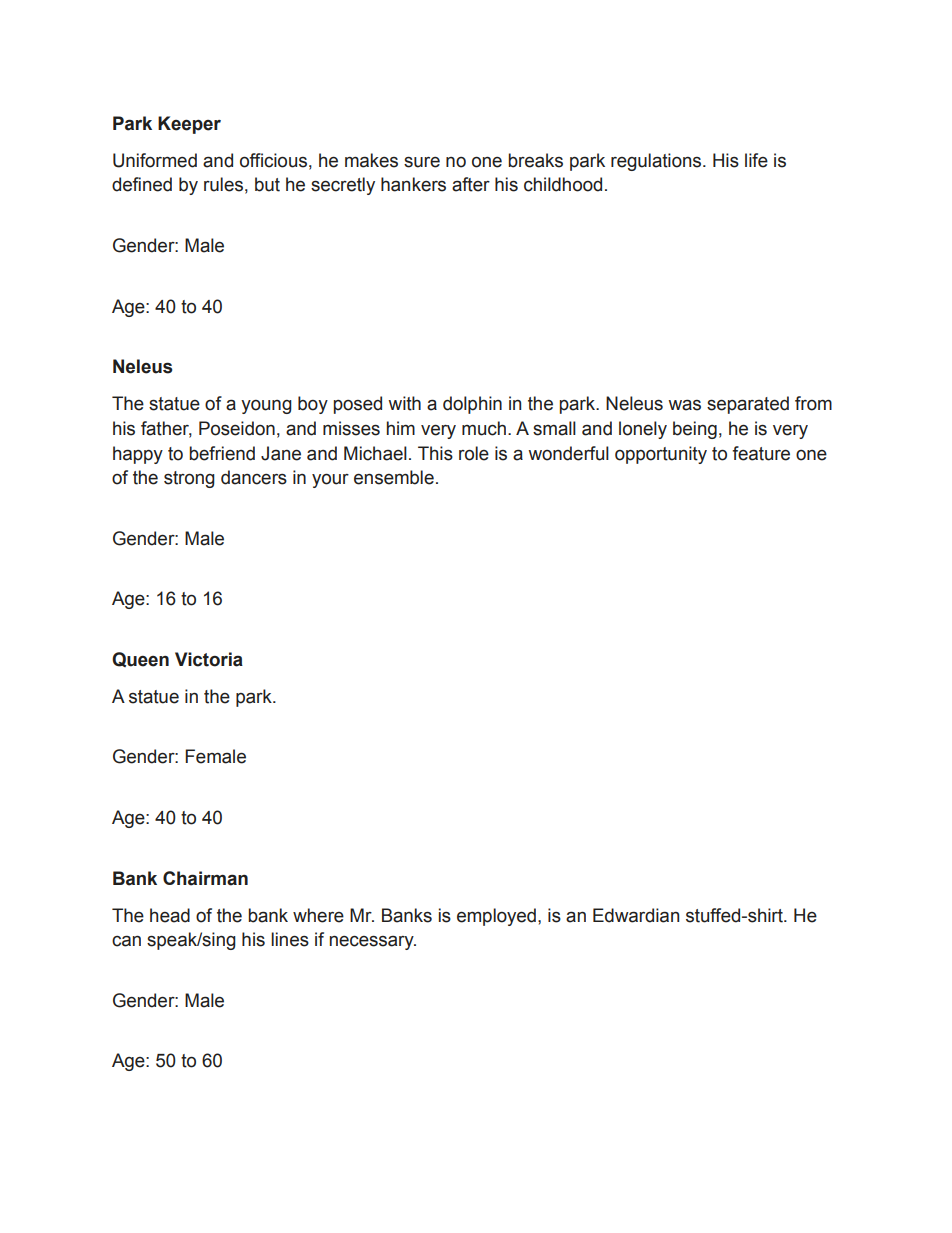  What do you see at coordinates (496, 917) in the screenshot?
I see `employed` at bounding box center [496, 917].
